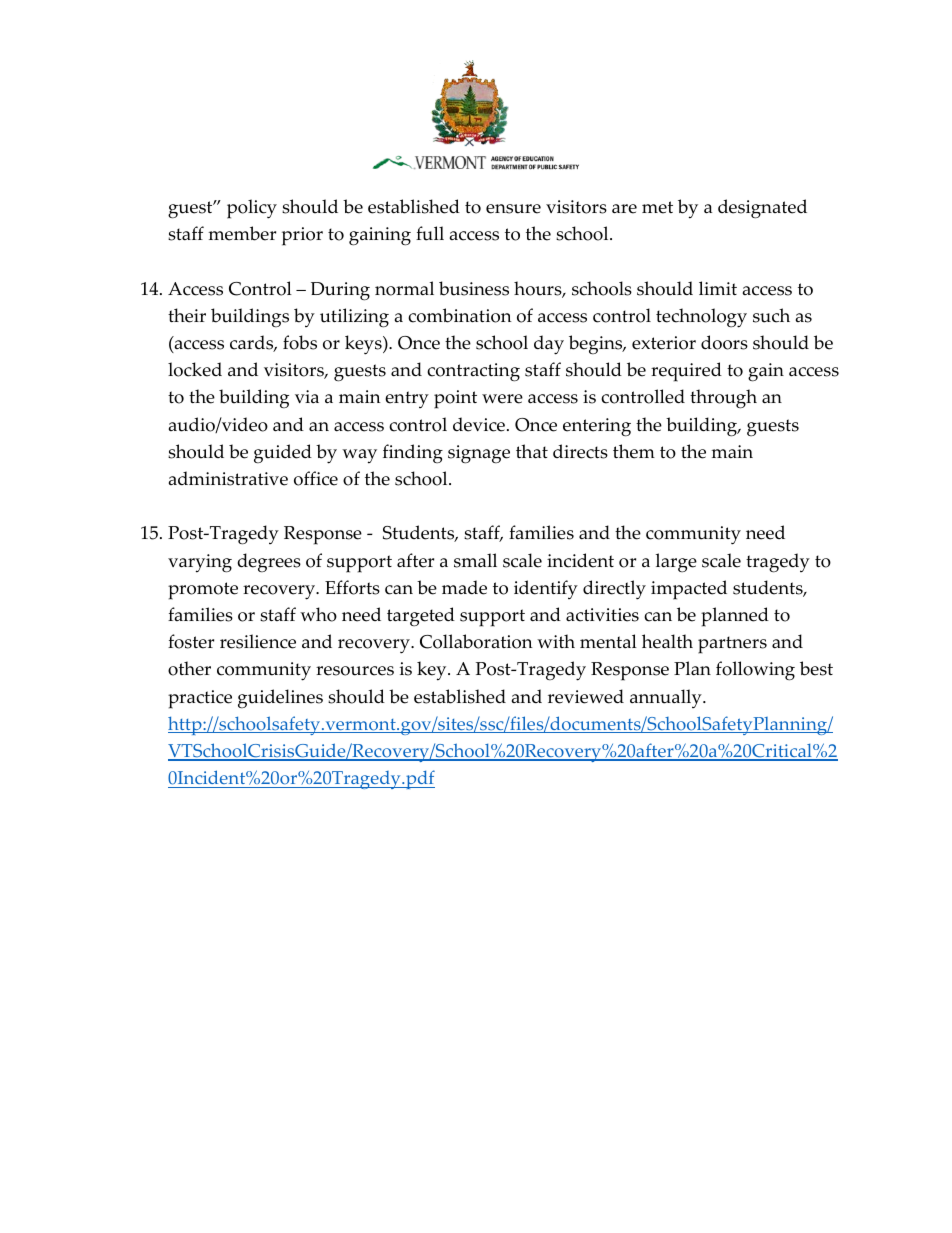 This screenshot has width=952, height=1233. I want to click on ensure, so click(513, 209).
